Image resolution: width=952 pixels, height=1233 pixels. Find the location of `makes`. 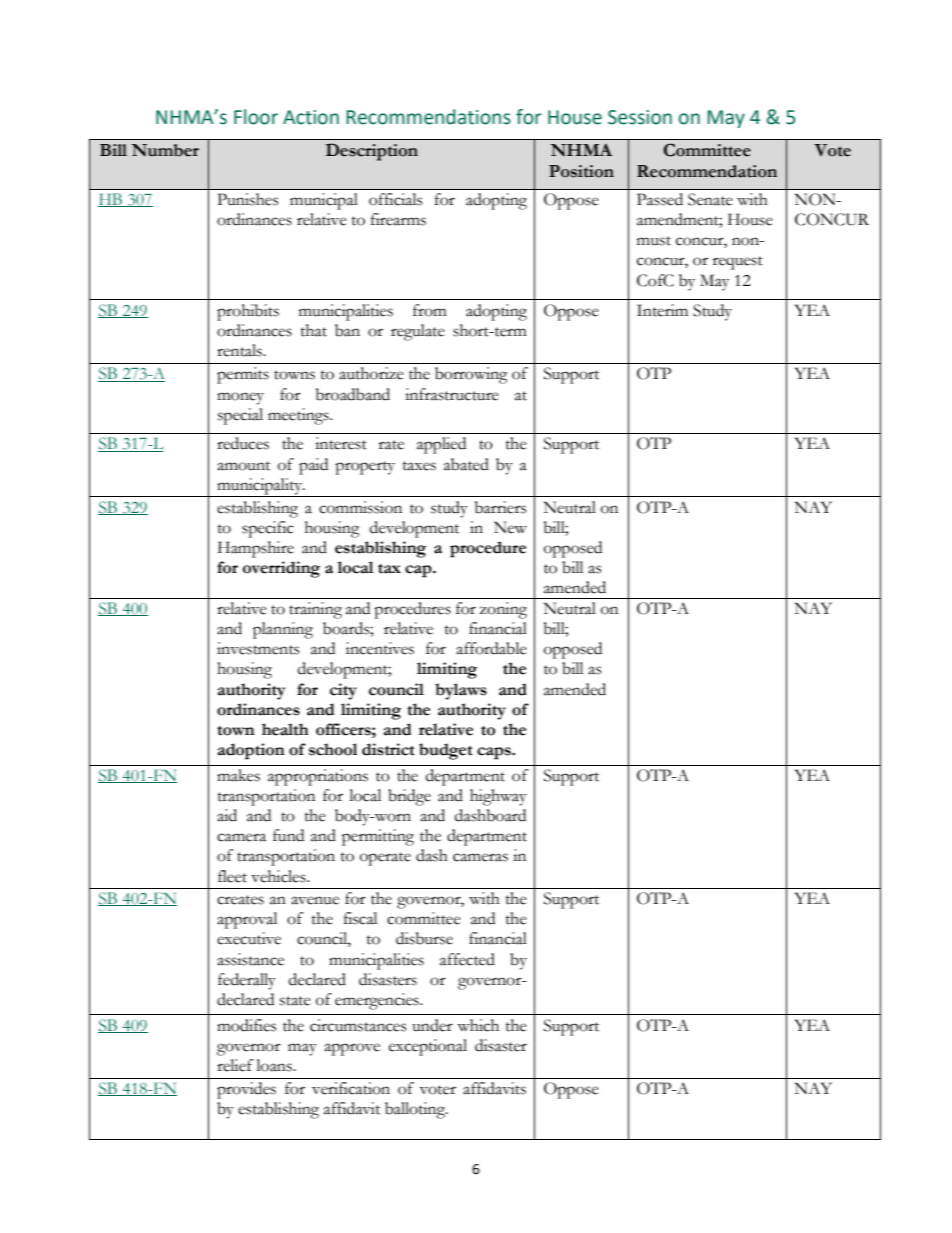

makes is located at coordinates (238, 775).
